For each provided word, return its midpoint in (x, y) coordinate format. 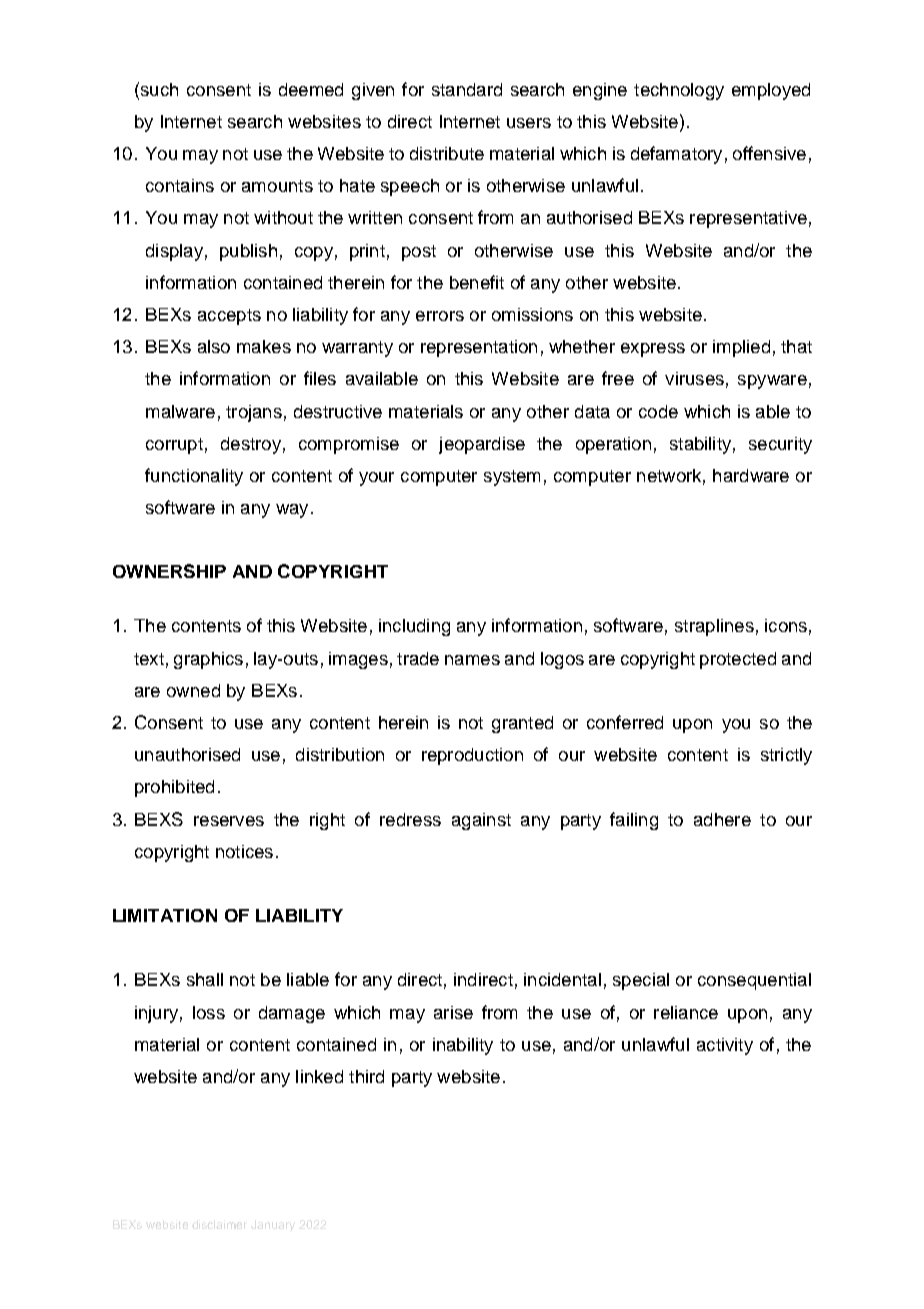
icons (786, 625)
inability (463, 1046)
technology (679, 91)
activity (725, 1046)
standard (467, 89)
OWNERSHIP (169, 571)
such (158, 89)
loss (209, 1012)
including (414, 627)
